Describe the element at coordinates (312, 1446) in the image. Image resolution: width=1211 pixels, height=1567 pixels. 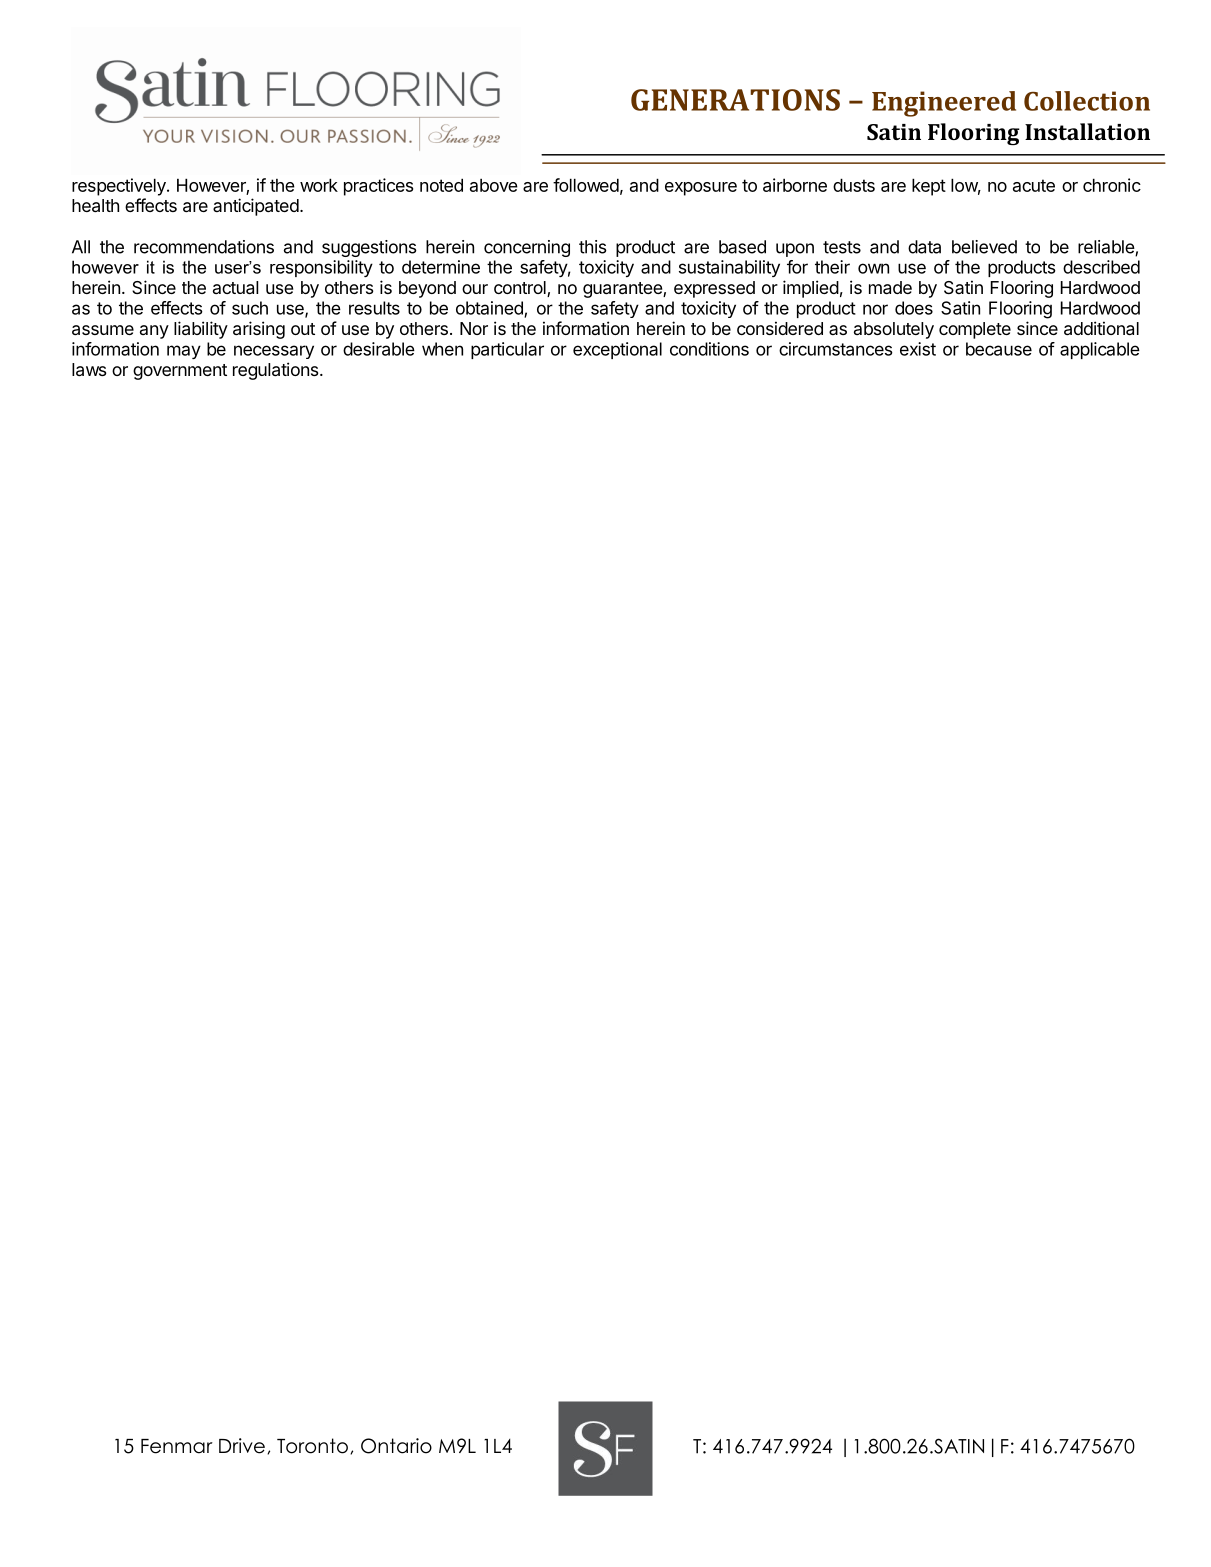
I see `Toronto` at that location.
